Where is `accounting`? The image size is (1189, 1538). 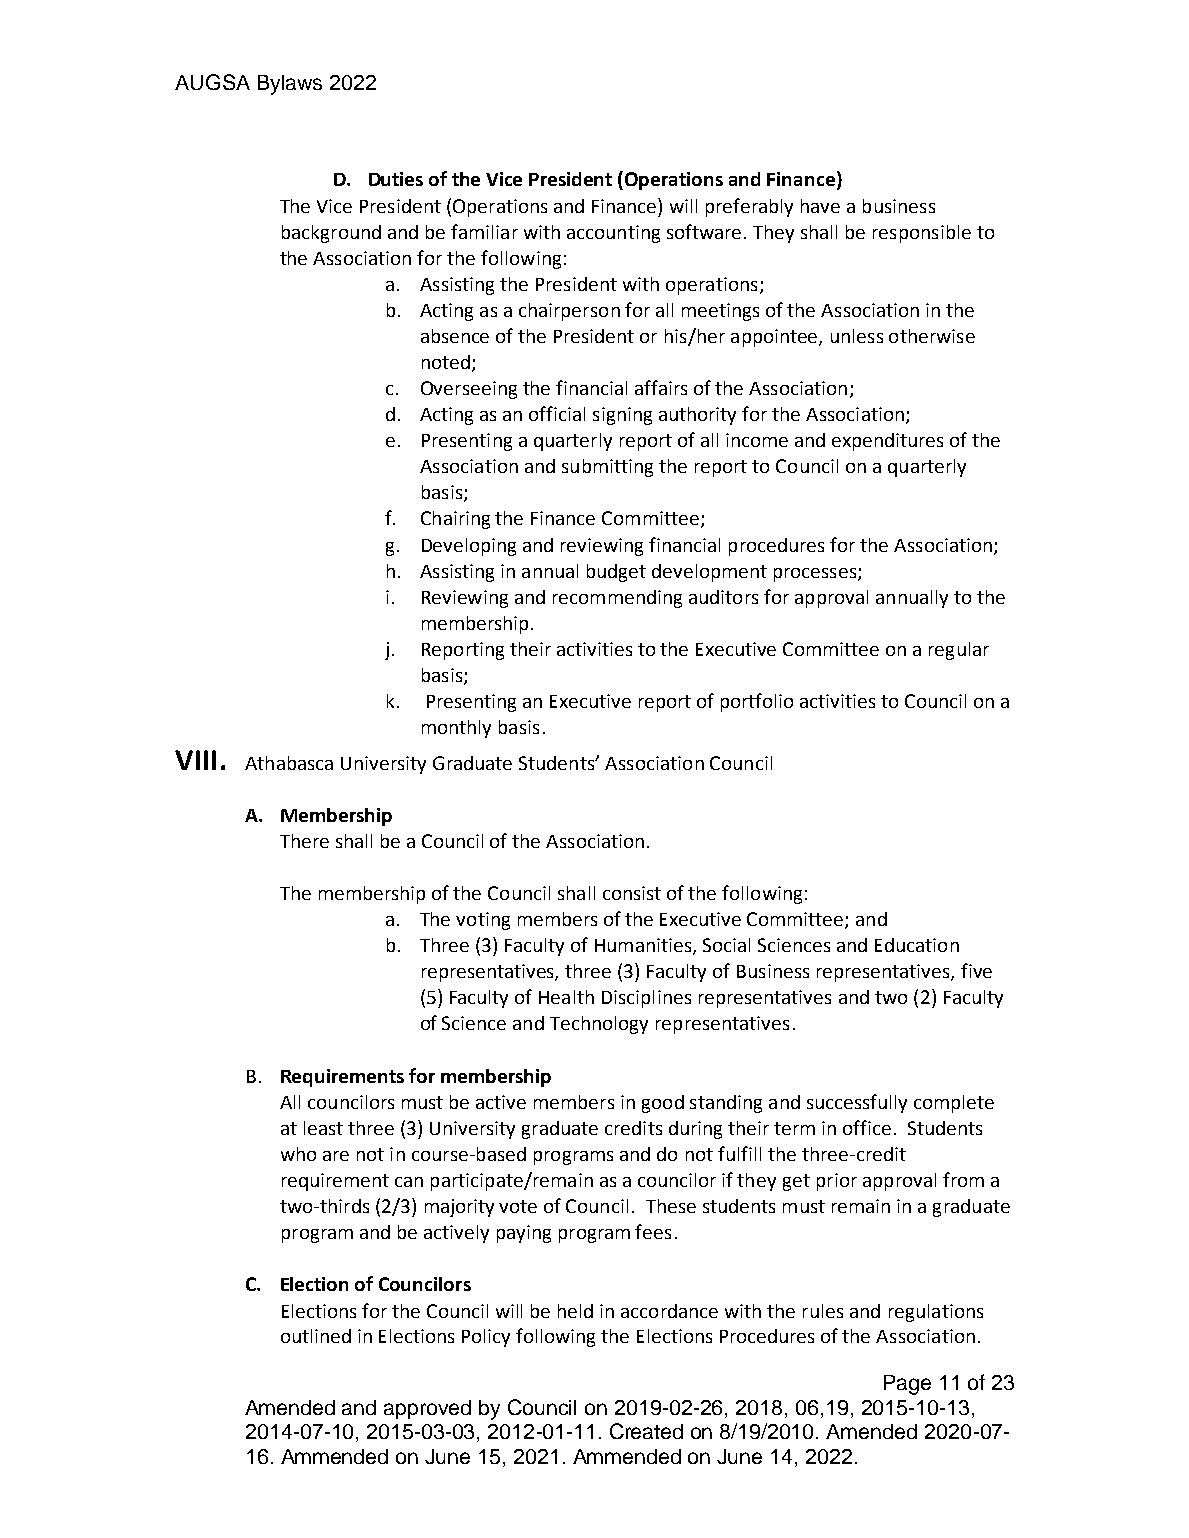 accounting is located at coordinates (613, 234).
